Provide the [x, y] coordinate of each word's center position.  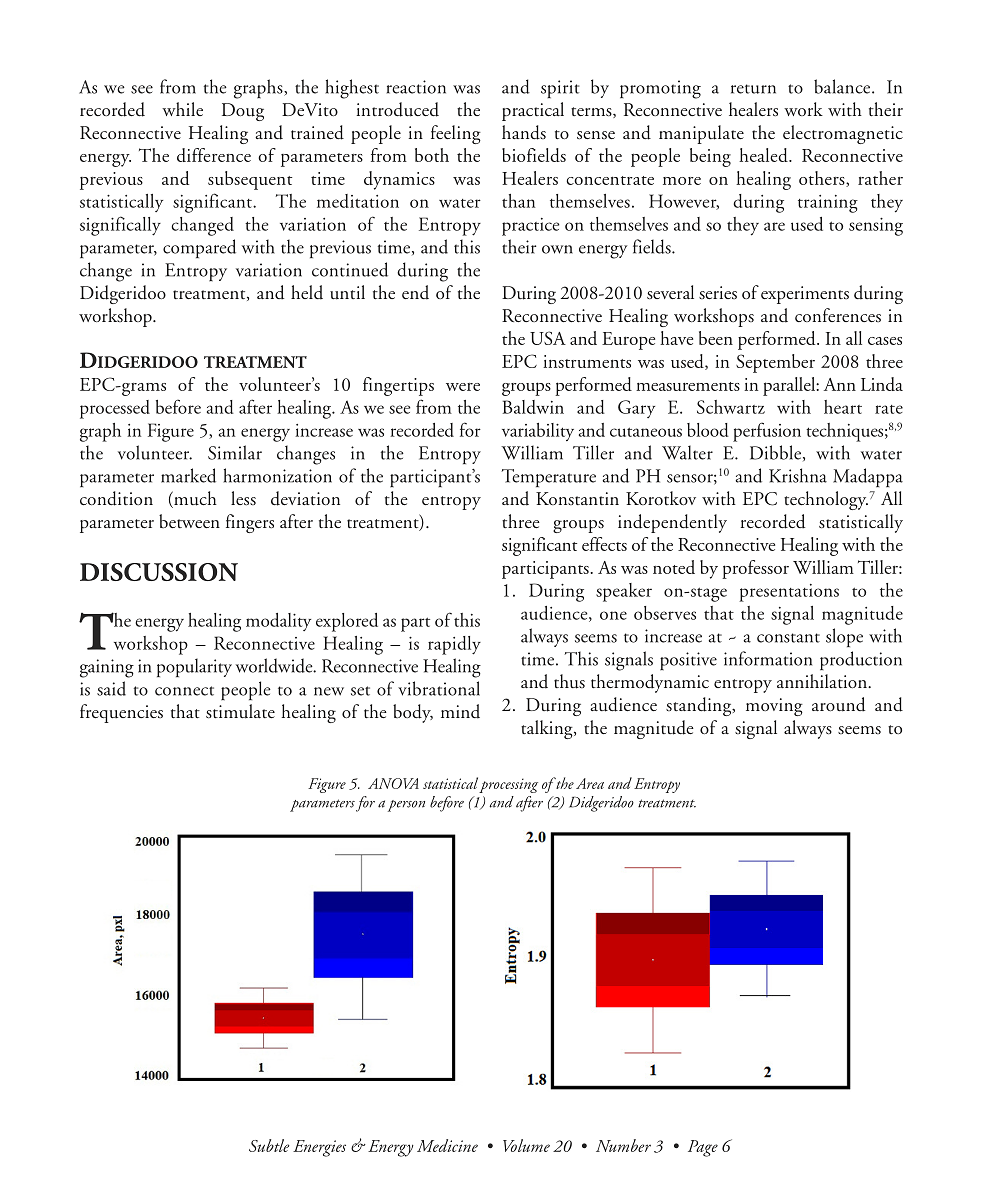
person [406, 806]
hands [524, 132]
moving [774, 707]
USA [548, 338]
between [189, 521]
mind [460, 711]
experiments [805, 295]
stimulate [240, 711]
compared [199, 248]
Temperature [548, 478]
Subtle [269, 1145]
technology [826, 500]
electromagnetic [843, 134]
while [182, 109]
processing [508, 785]
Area [590, 783]
